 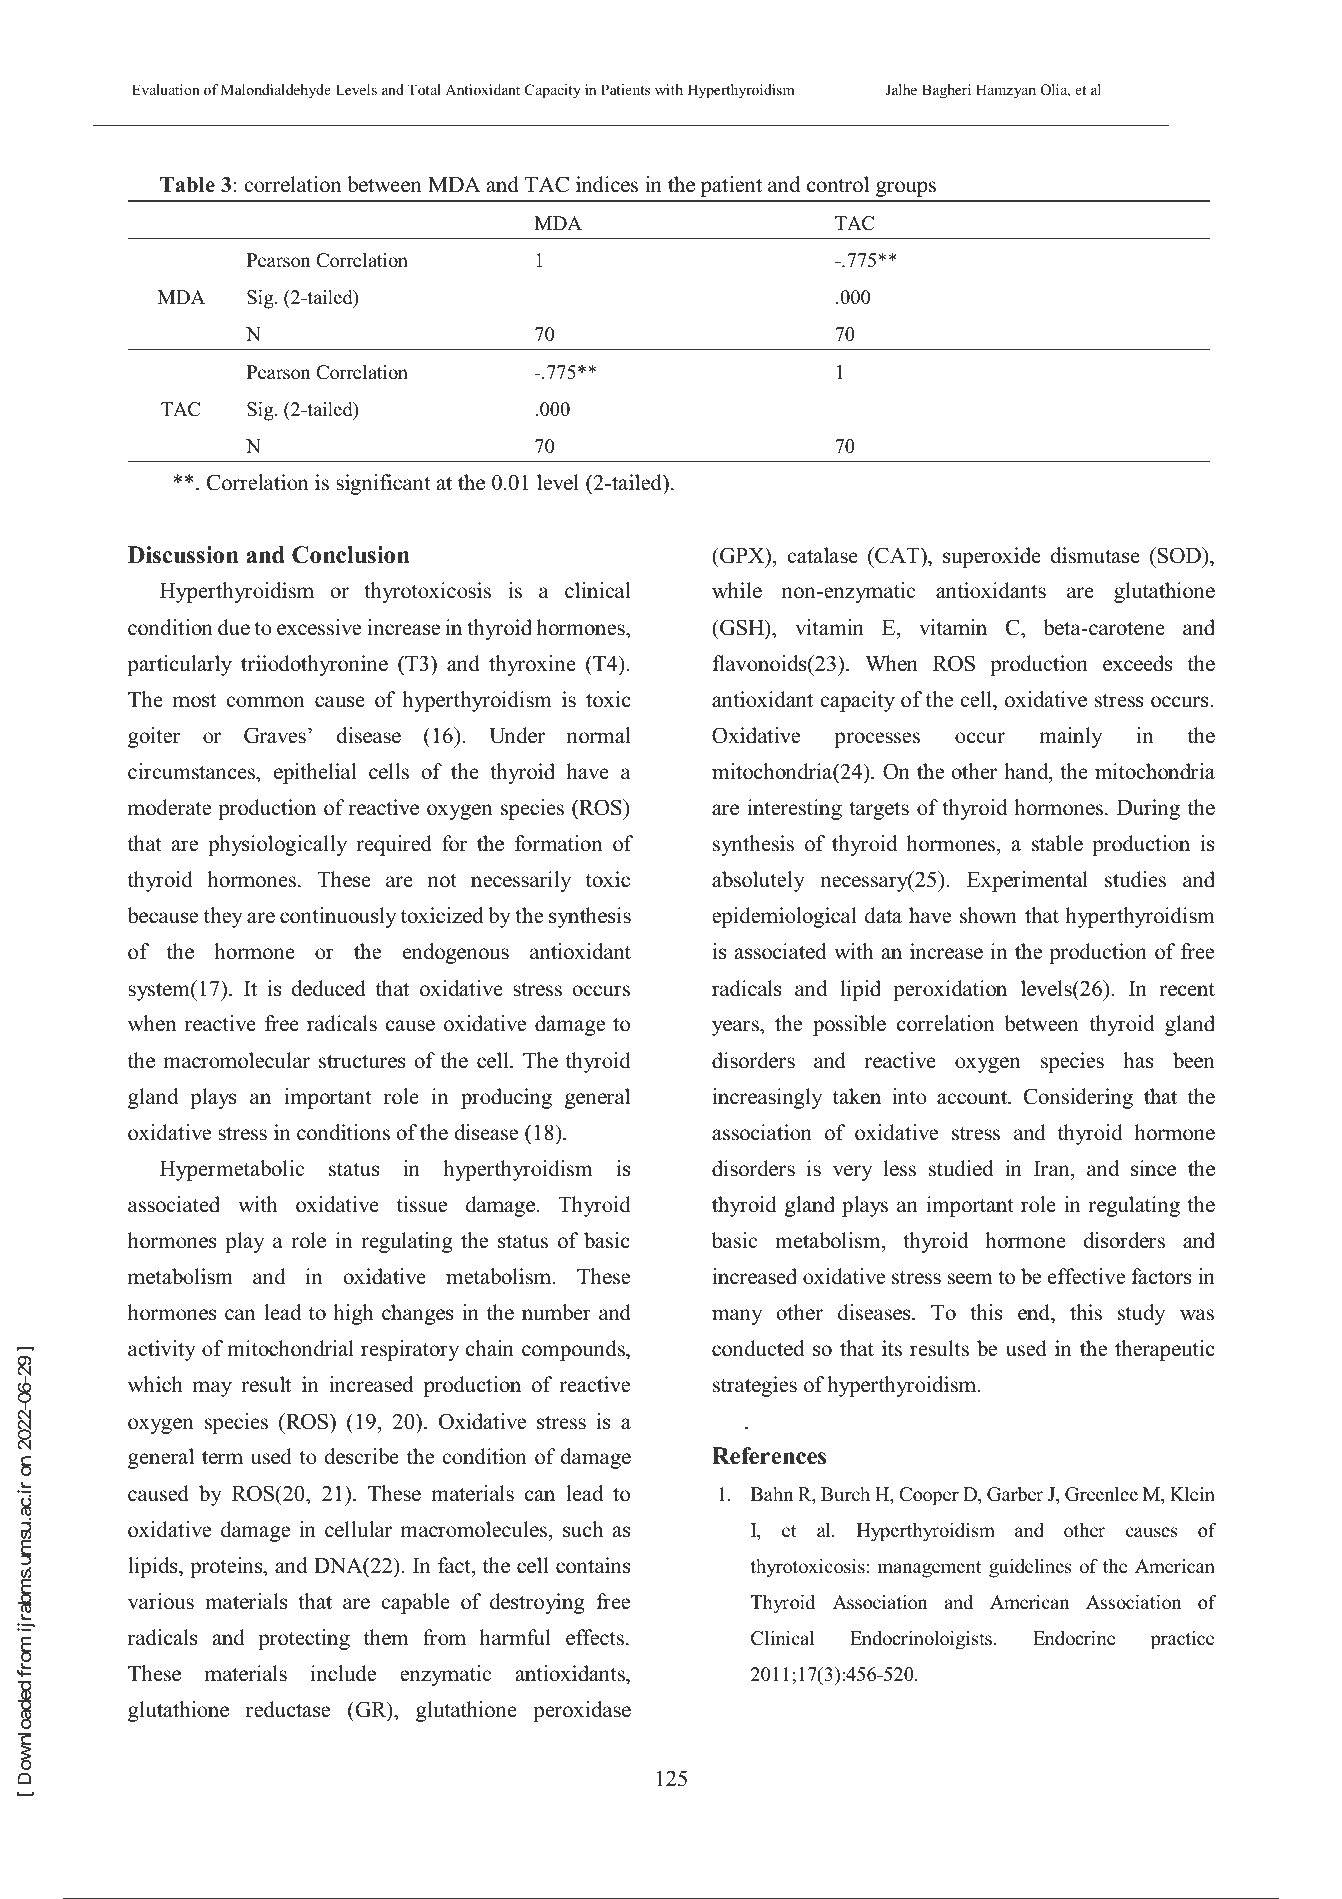 What do you see at coordinates (304, 1639) in the image?
I see `protecting` at bounding box center [304, 1639].
